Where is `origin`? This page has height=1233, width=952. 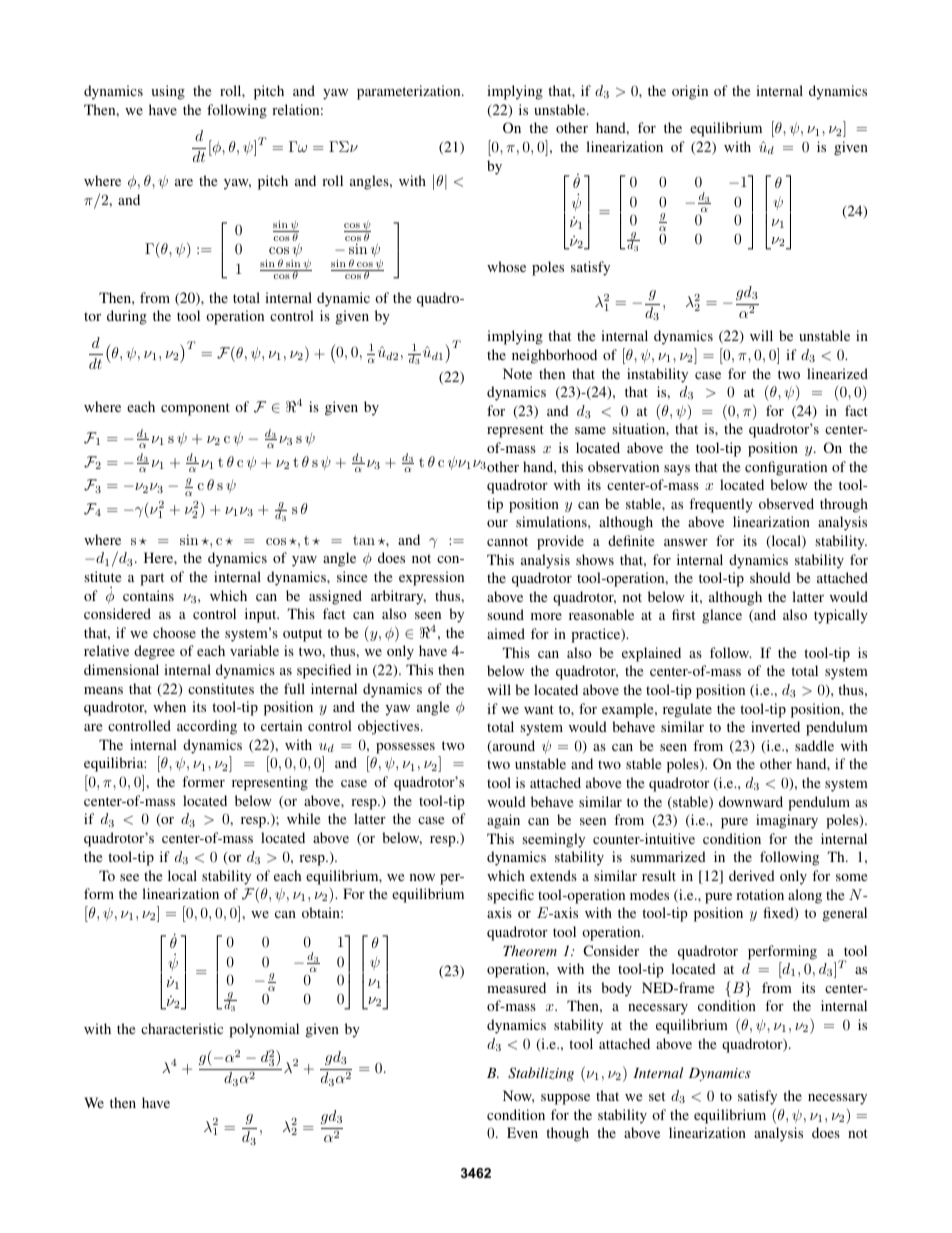 origin is located at coordinates (690, 92).
